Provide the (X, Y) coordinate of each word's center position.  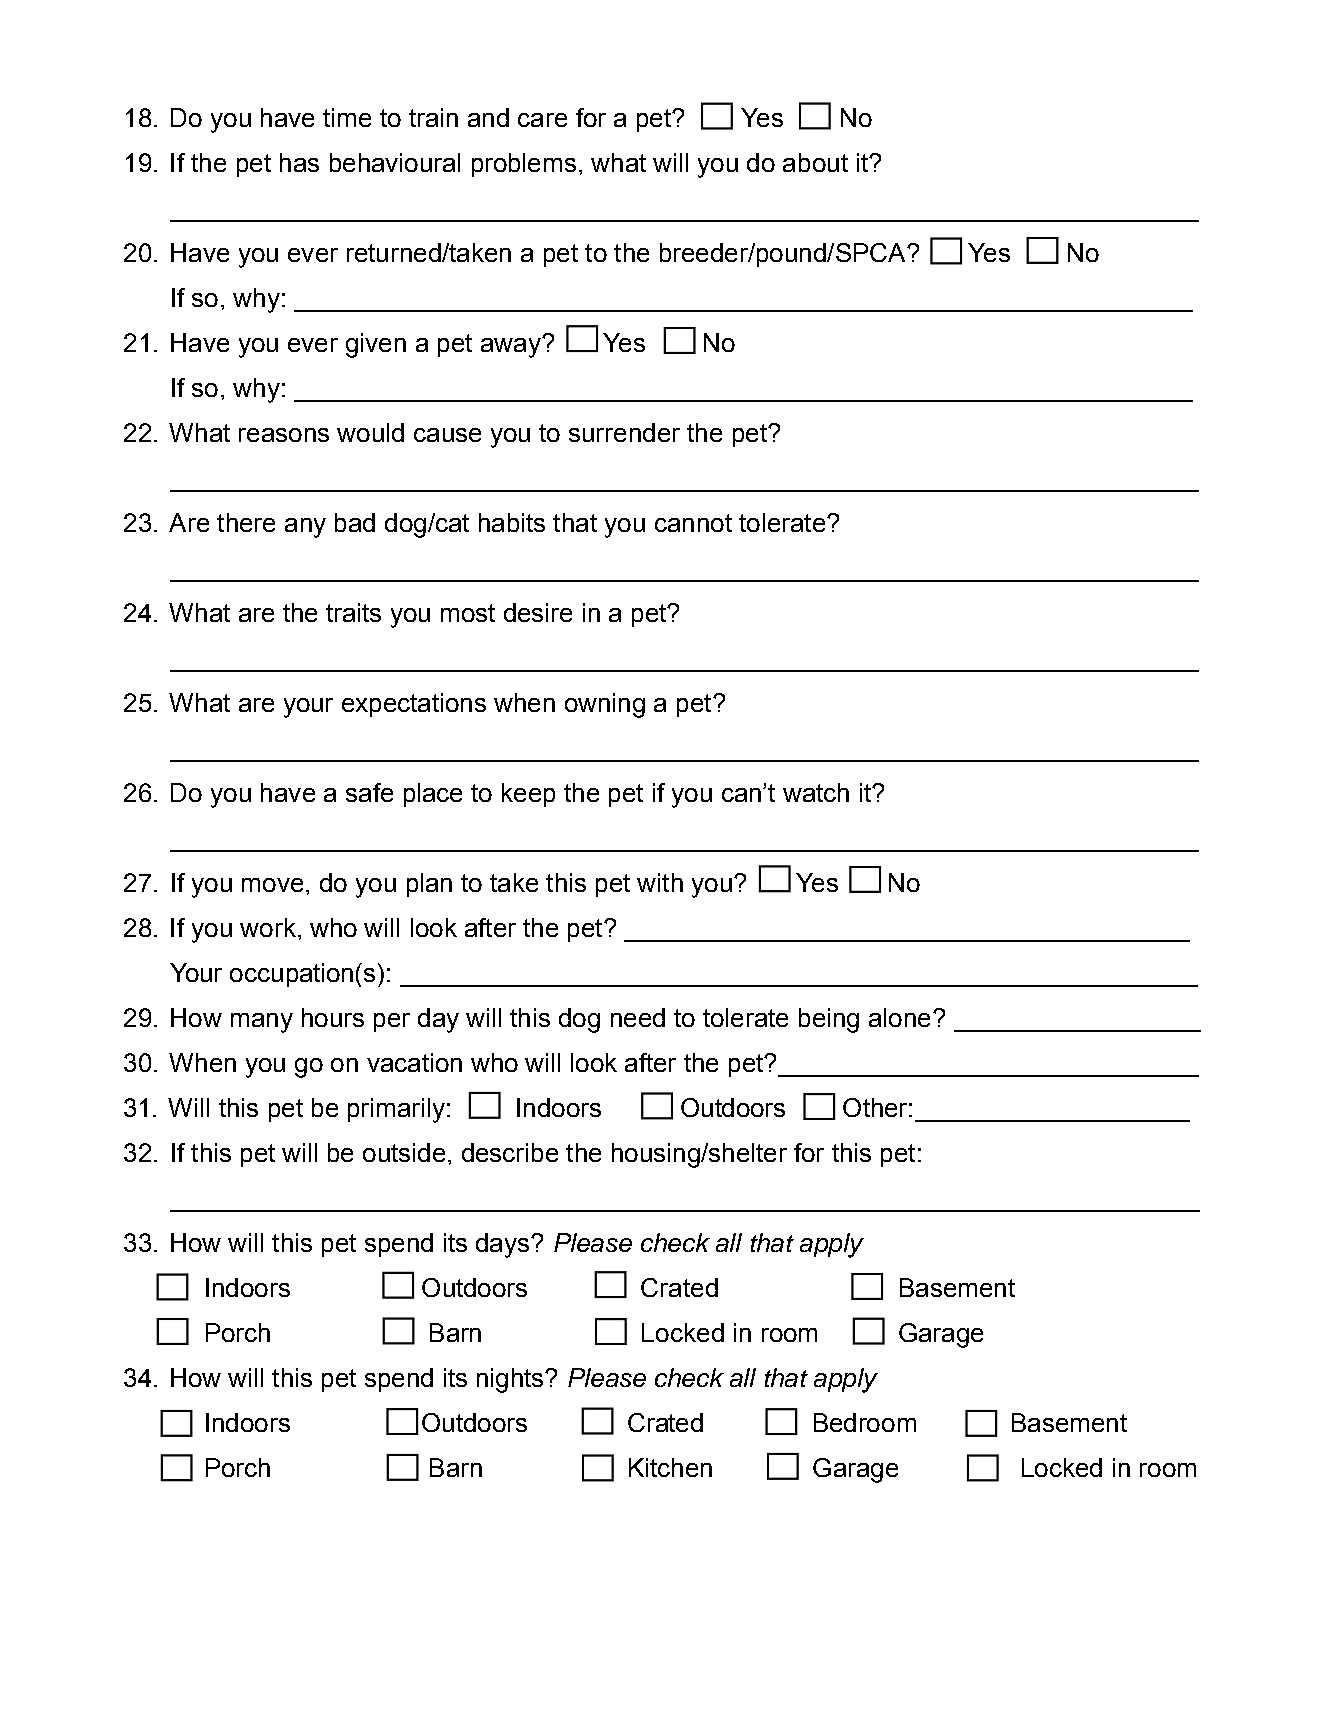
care (542, 120)
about (815, 162)
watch (816, 792)
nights (511, 1380)
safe (369, 792)
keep (528, 795)
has (299, 162)
